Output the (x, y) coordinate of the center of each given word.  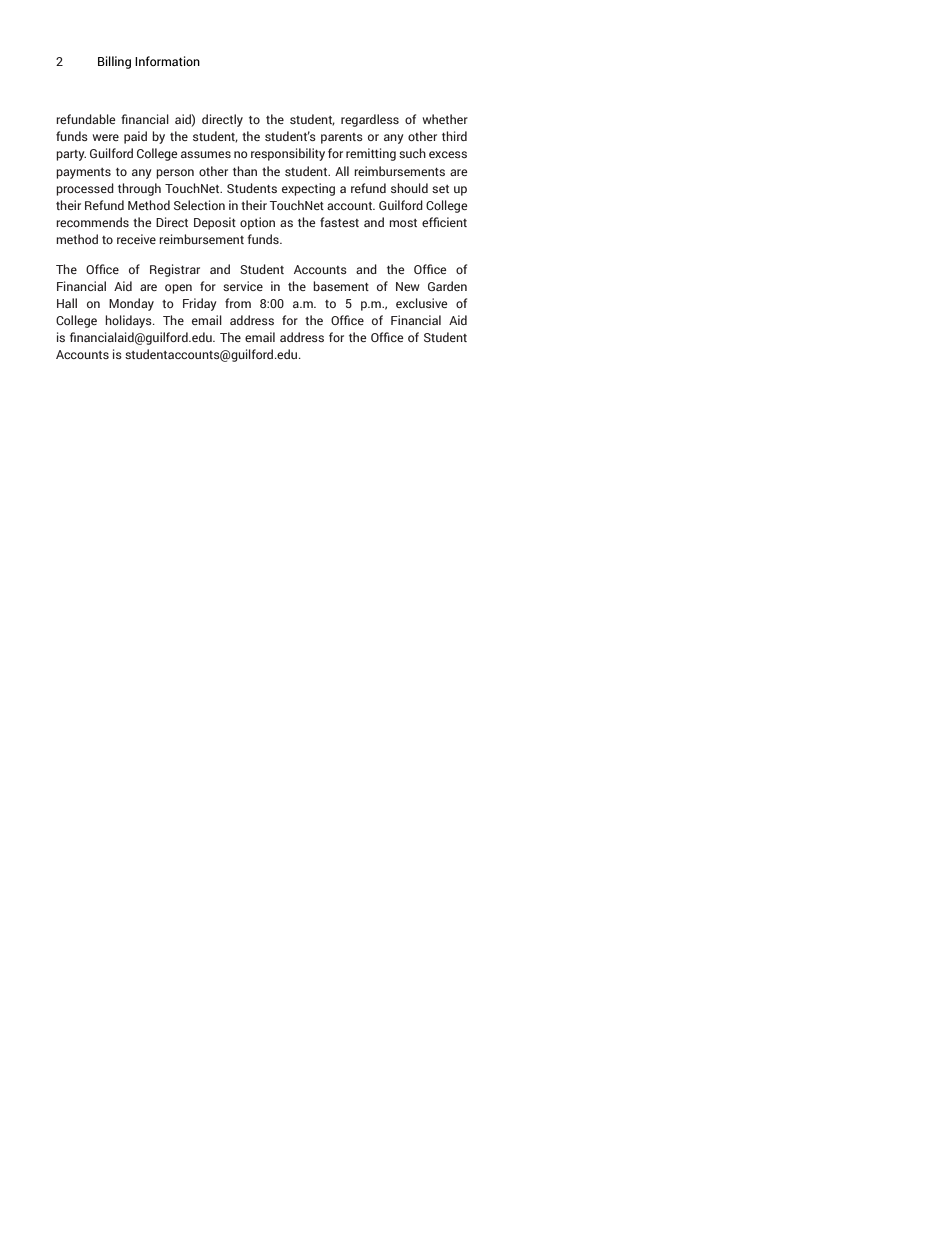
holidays (129, 321)
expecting (308, 189)
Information (167, 61)
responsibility (288, 154)
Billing (114, 62)
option (257, 223)
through (139, 189)
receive (136, 239)
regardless (370, 120)
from (238, 303)
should (409, 188)
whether (445, 119)
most (403, 223)
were (105, 137)
